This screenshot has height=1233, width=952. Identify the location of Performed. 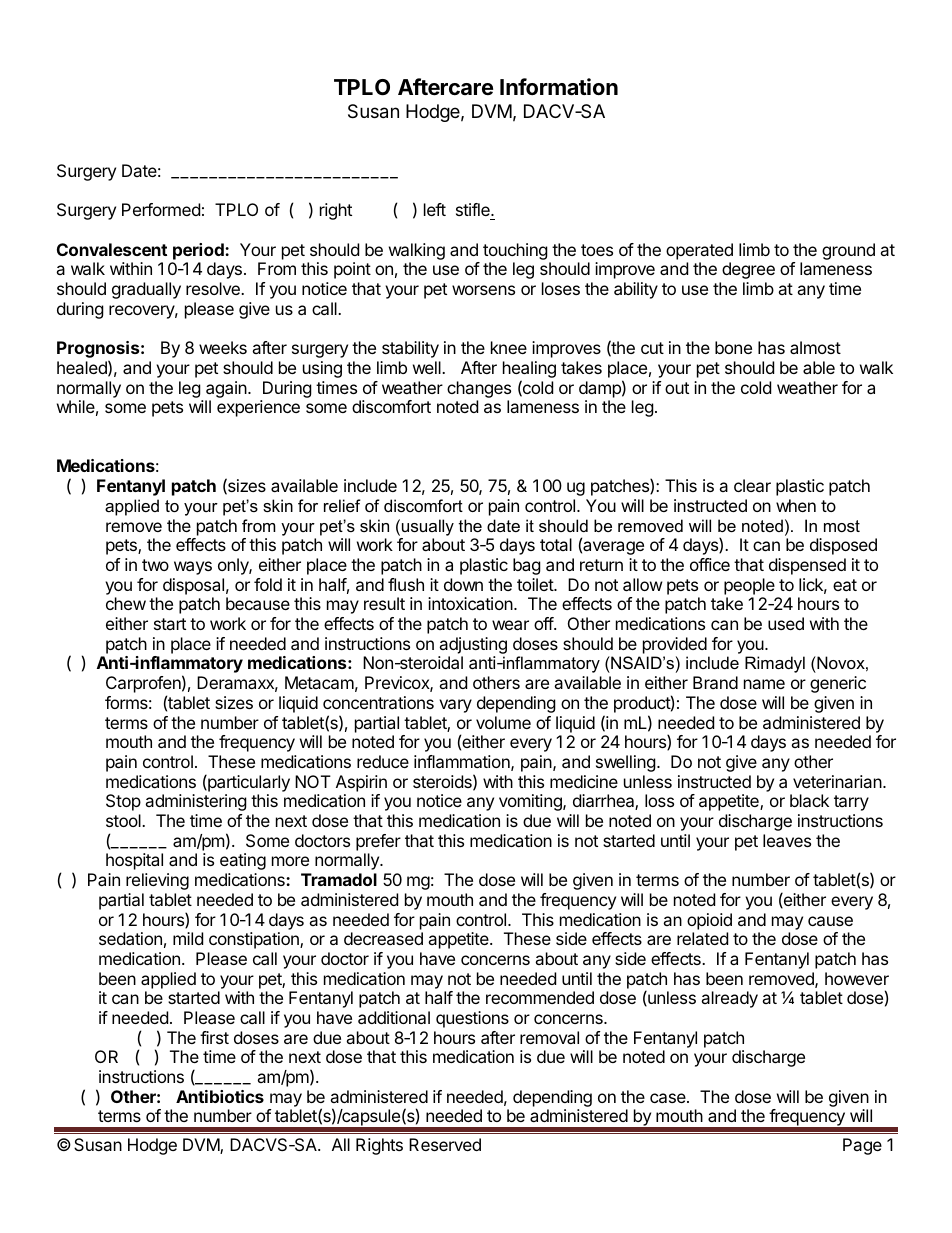
(161, 209).
